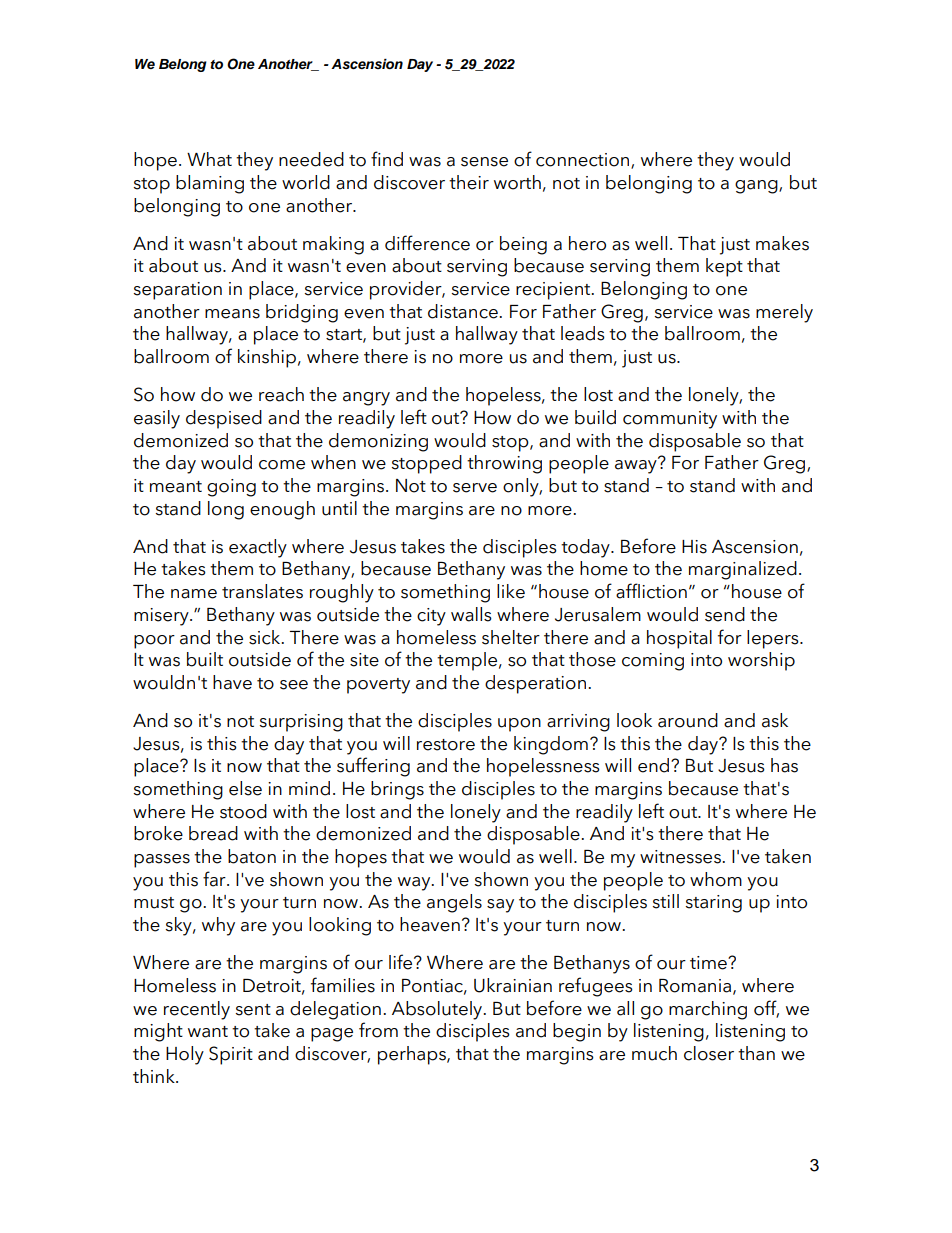  I want to click on gang, so click(757, 187).
